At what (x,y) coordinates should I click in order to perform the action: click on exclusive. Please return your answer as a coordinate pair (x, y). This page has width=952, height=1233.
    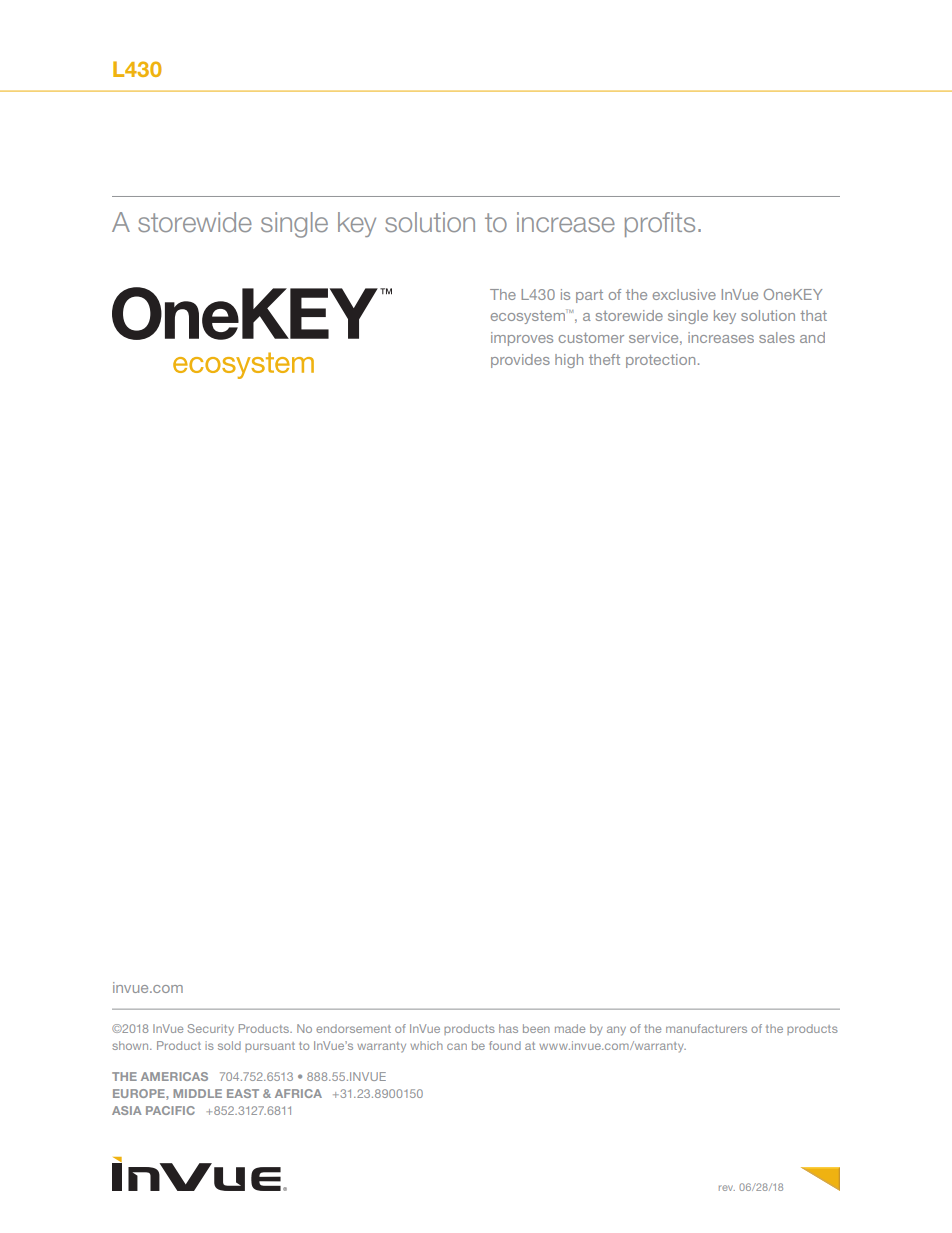
    Looking at the image, I should click on (684, 294).
